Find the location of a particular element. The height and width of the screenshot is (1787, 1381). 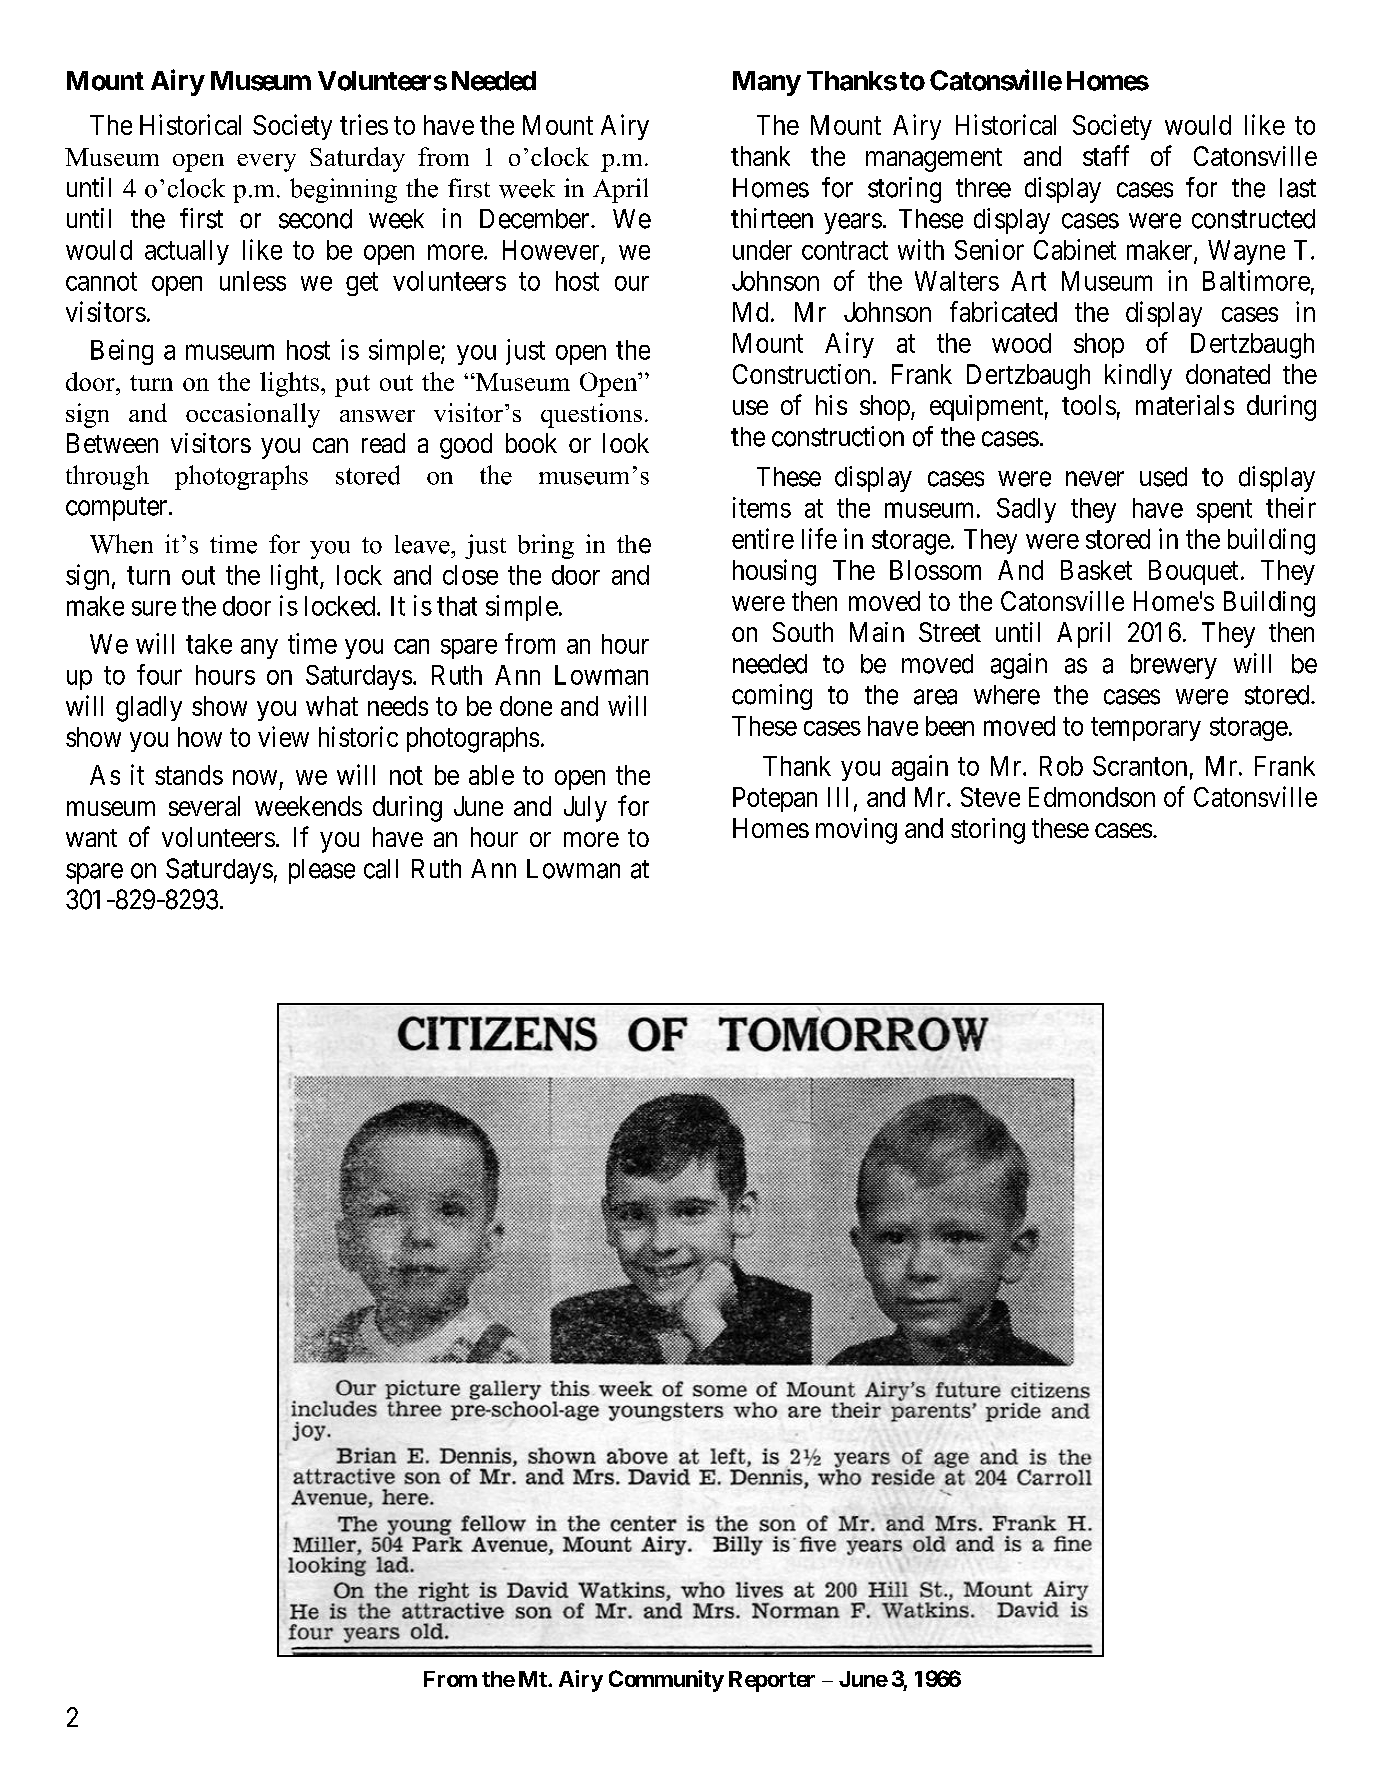

Many is located at coordinates (767, 83).
